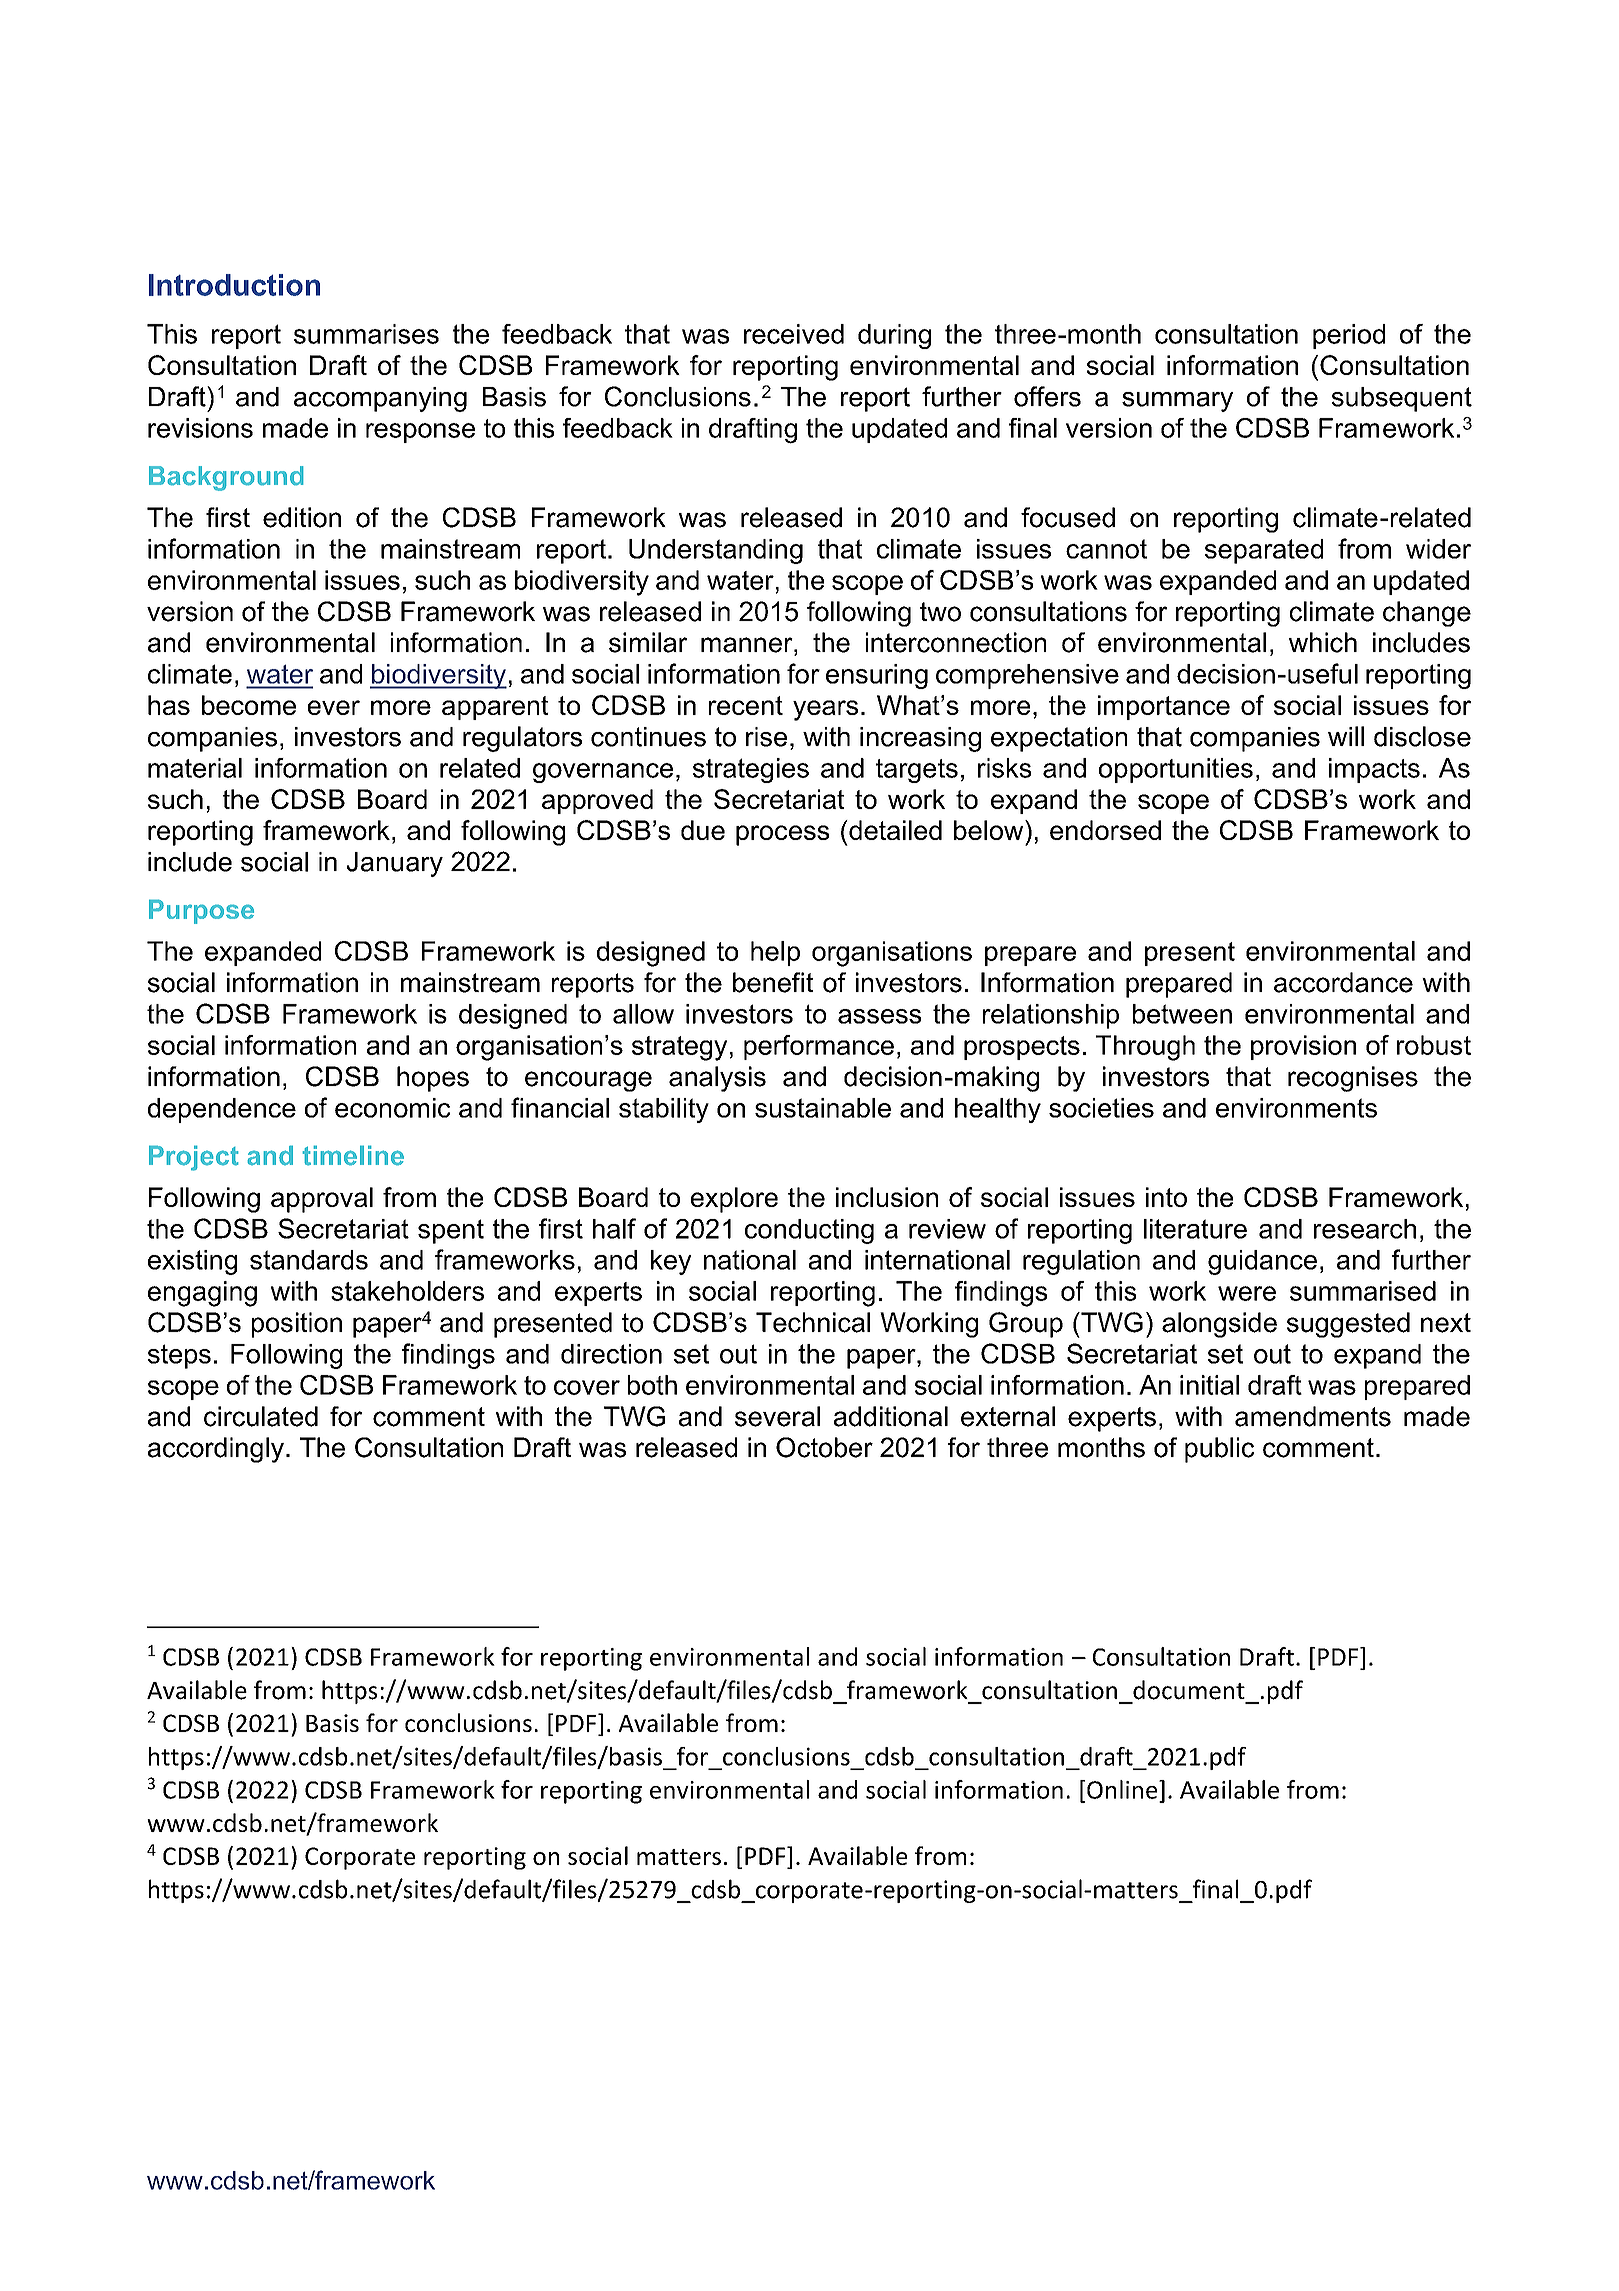  What do you see at coordinates (1219, 1450) in the page?
I see `public` at bounding box center [1219, 1450].
